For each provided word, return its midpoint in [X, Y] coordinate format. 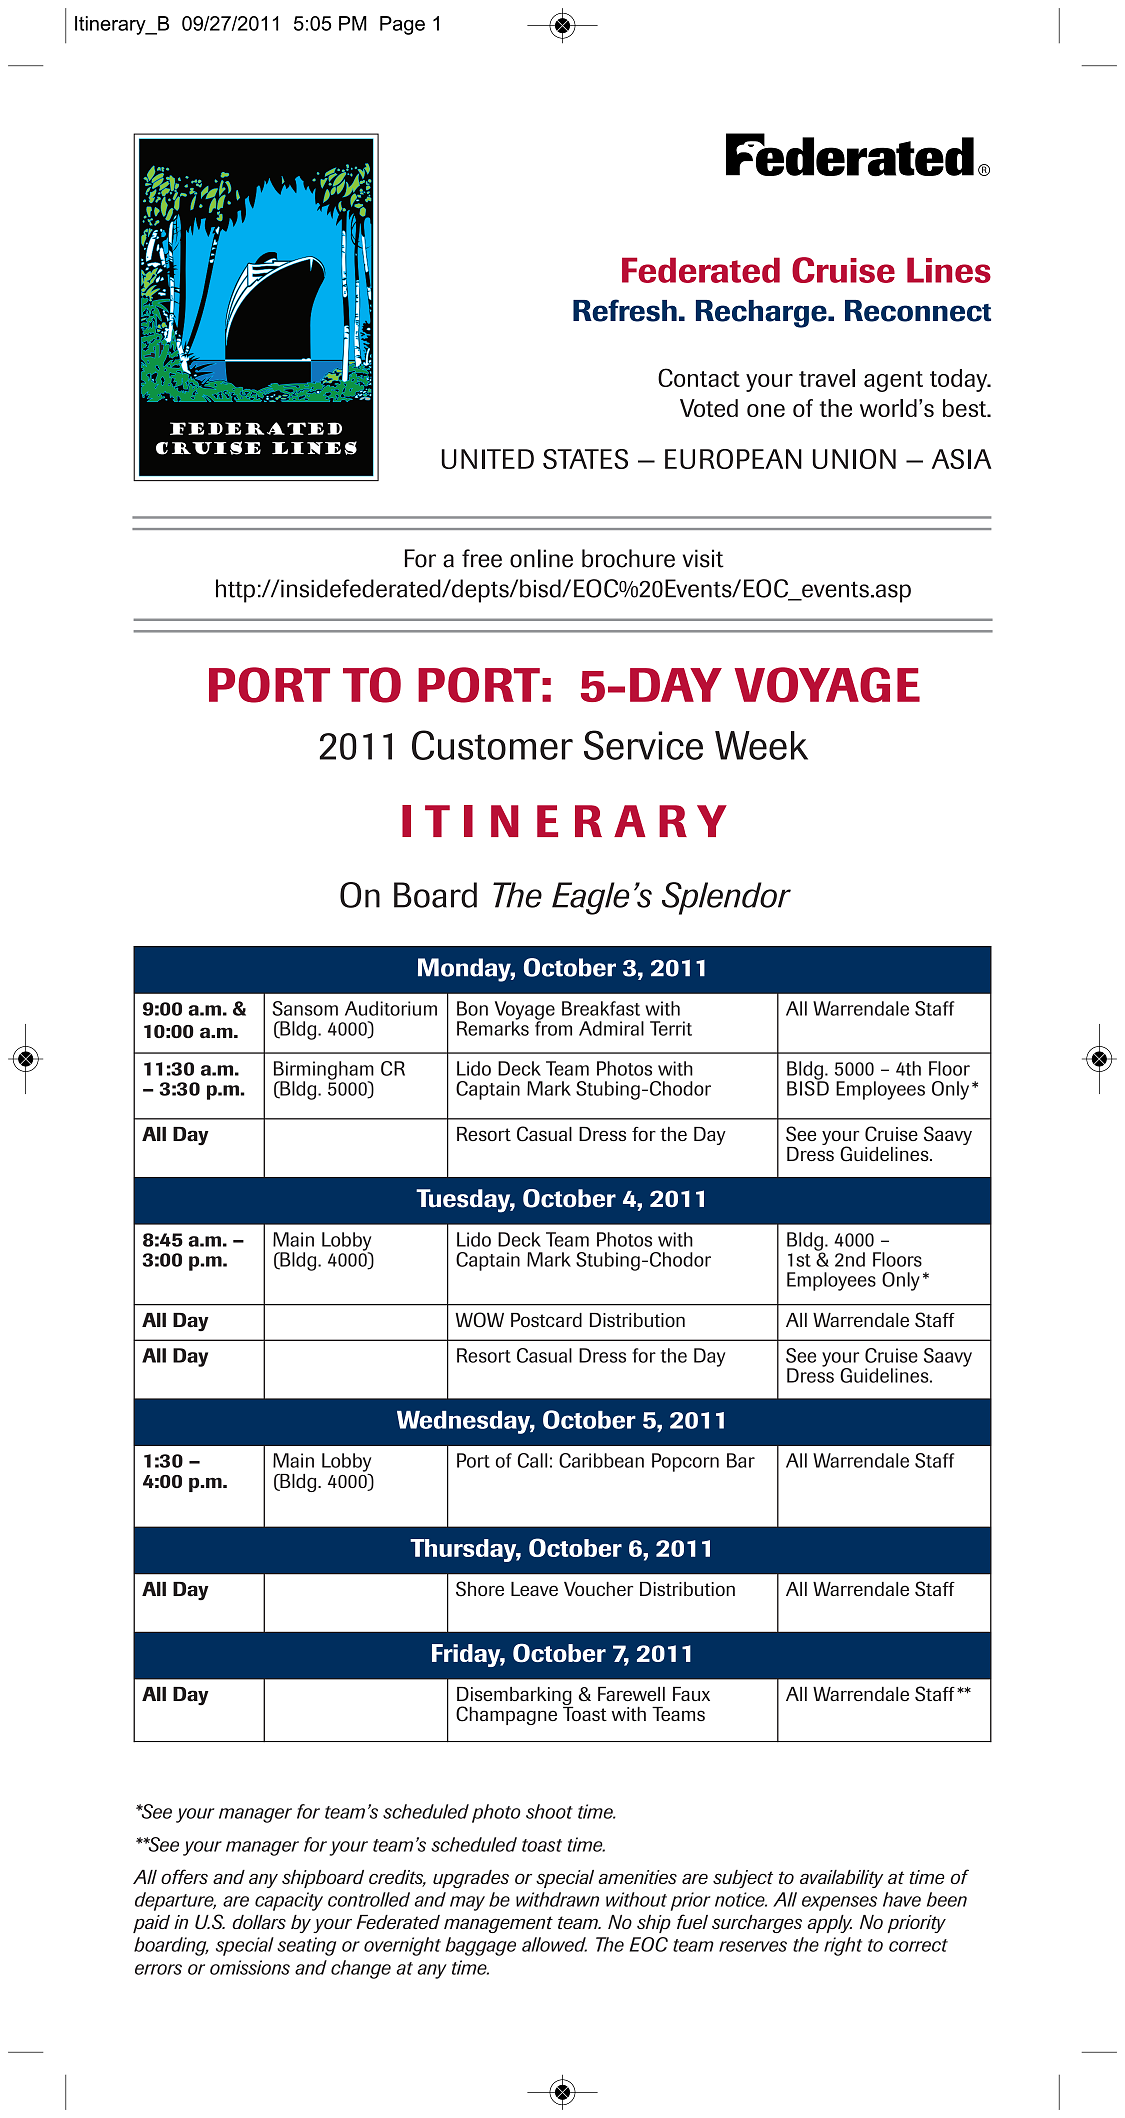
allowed [554, 1944]
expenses [839, 1903]
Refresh [625, 310]
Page [402, 25]
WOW [479, 1320]
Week [761, 745]
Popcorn [685, 1462]
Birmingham [324, 1071]
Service [643, 745]
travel [827, 378]
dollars [259, 1922]
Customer [492, 745]
